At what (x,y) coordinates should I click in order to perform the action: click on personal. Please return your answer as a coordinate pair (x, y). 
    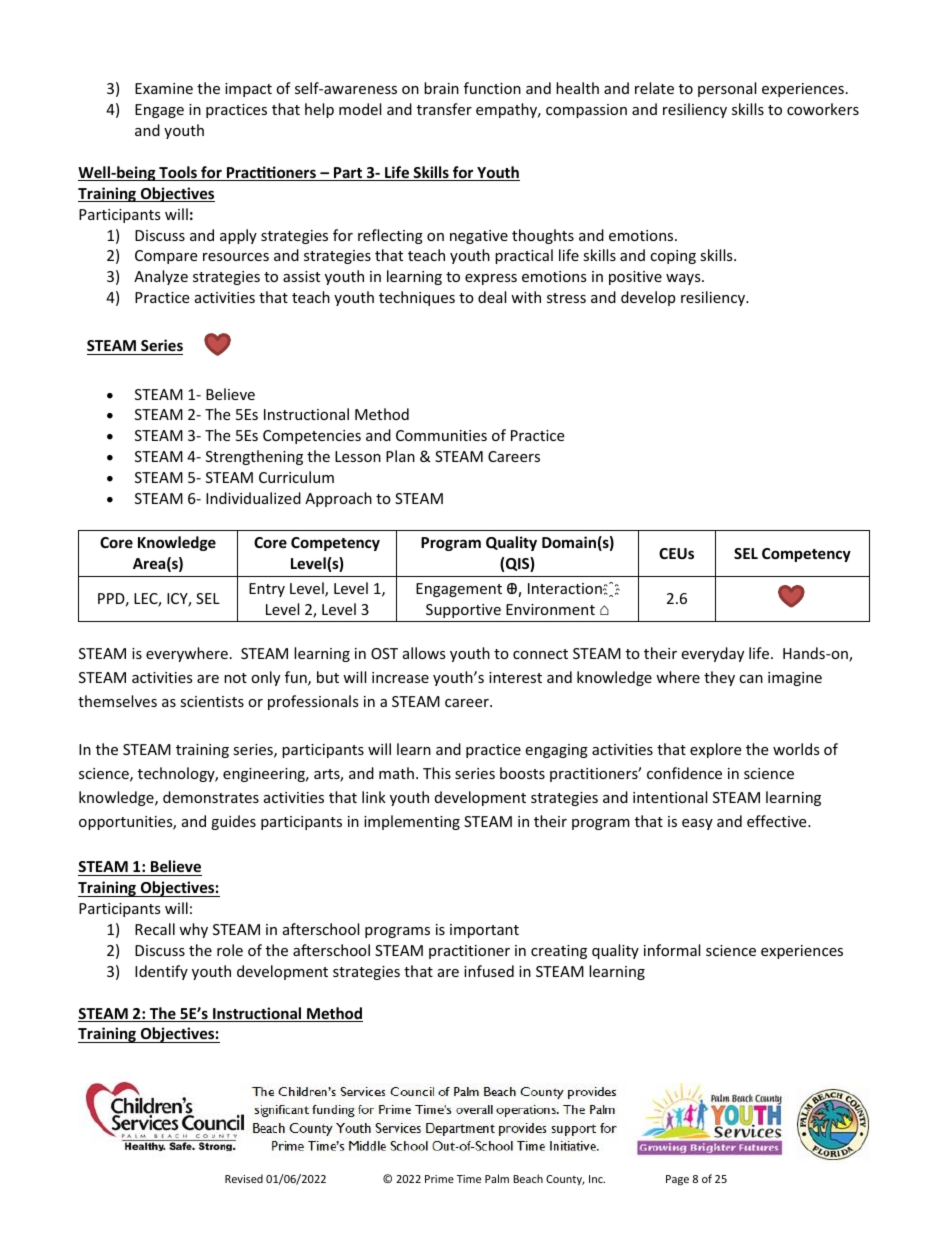
    Looking at the image, I should click on (727, 89).
